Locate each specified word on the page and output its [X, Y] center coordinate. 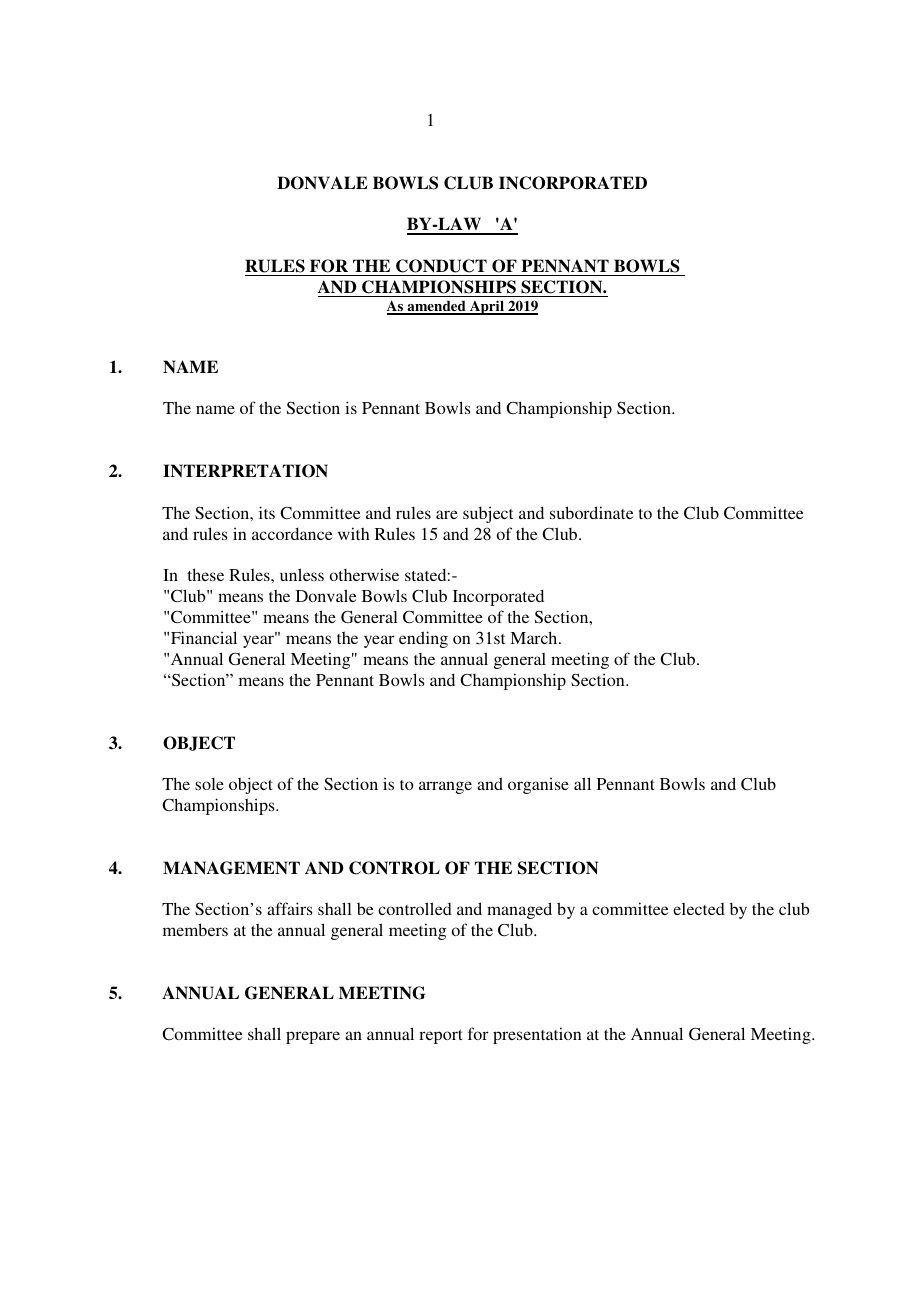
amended [436, 307]
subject [488, 514]
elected [699, 909]
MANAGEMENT [231, 868]
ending [423, 639]
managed [519, 910]
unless [302, 574]
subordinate [592, 512]
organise [538, 785]
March [535, 637]
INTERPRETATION [245, 471]
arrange [445, 787]
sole [209, 784]
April [486, 307]
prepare [313, 1037]
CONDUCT [441, 267]
